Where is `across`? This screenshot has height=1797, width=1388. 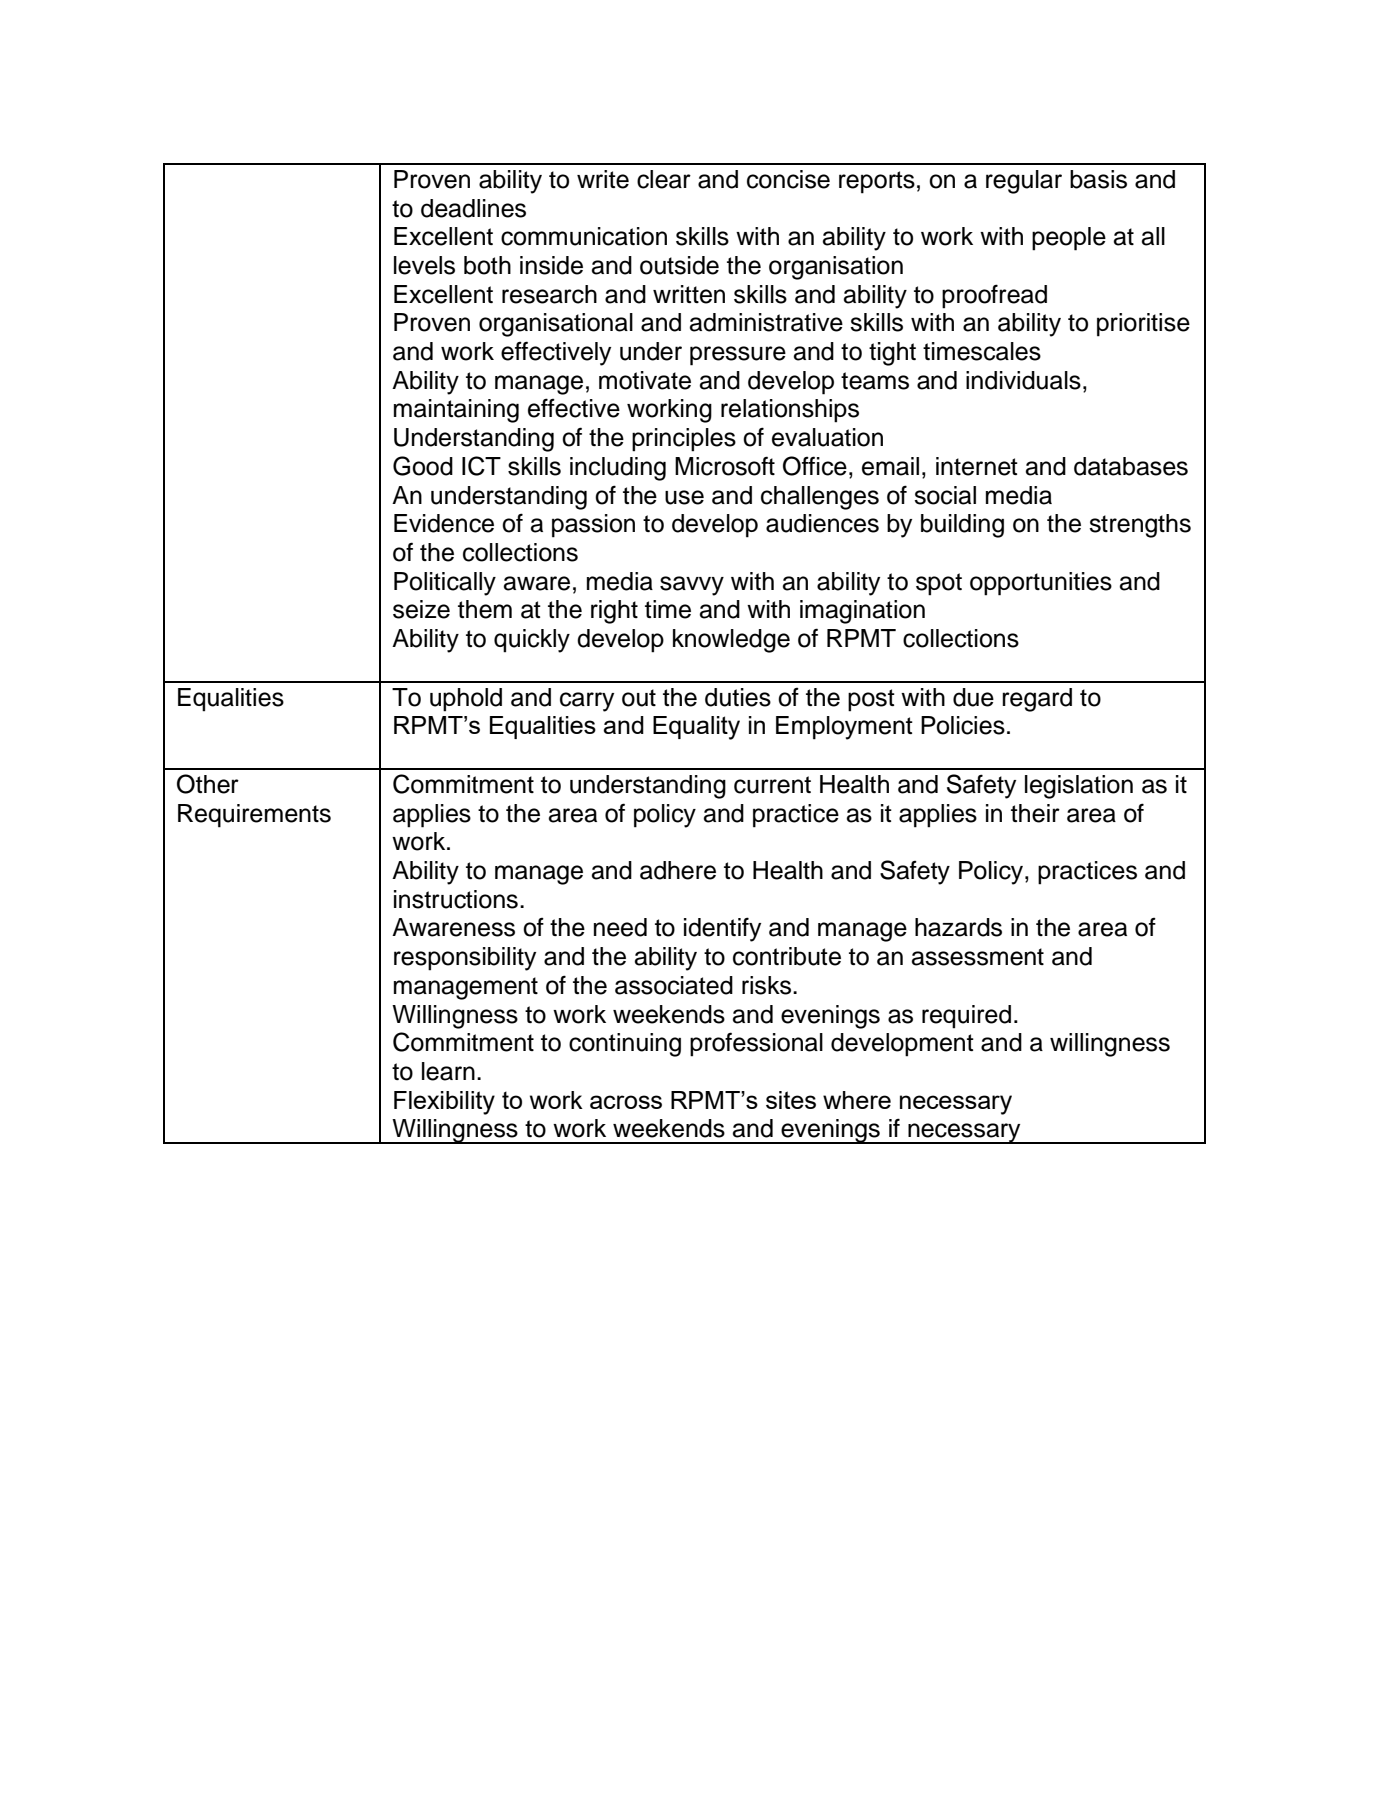
across is located at coordinates (626, 1102).
